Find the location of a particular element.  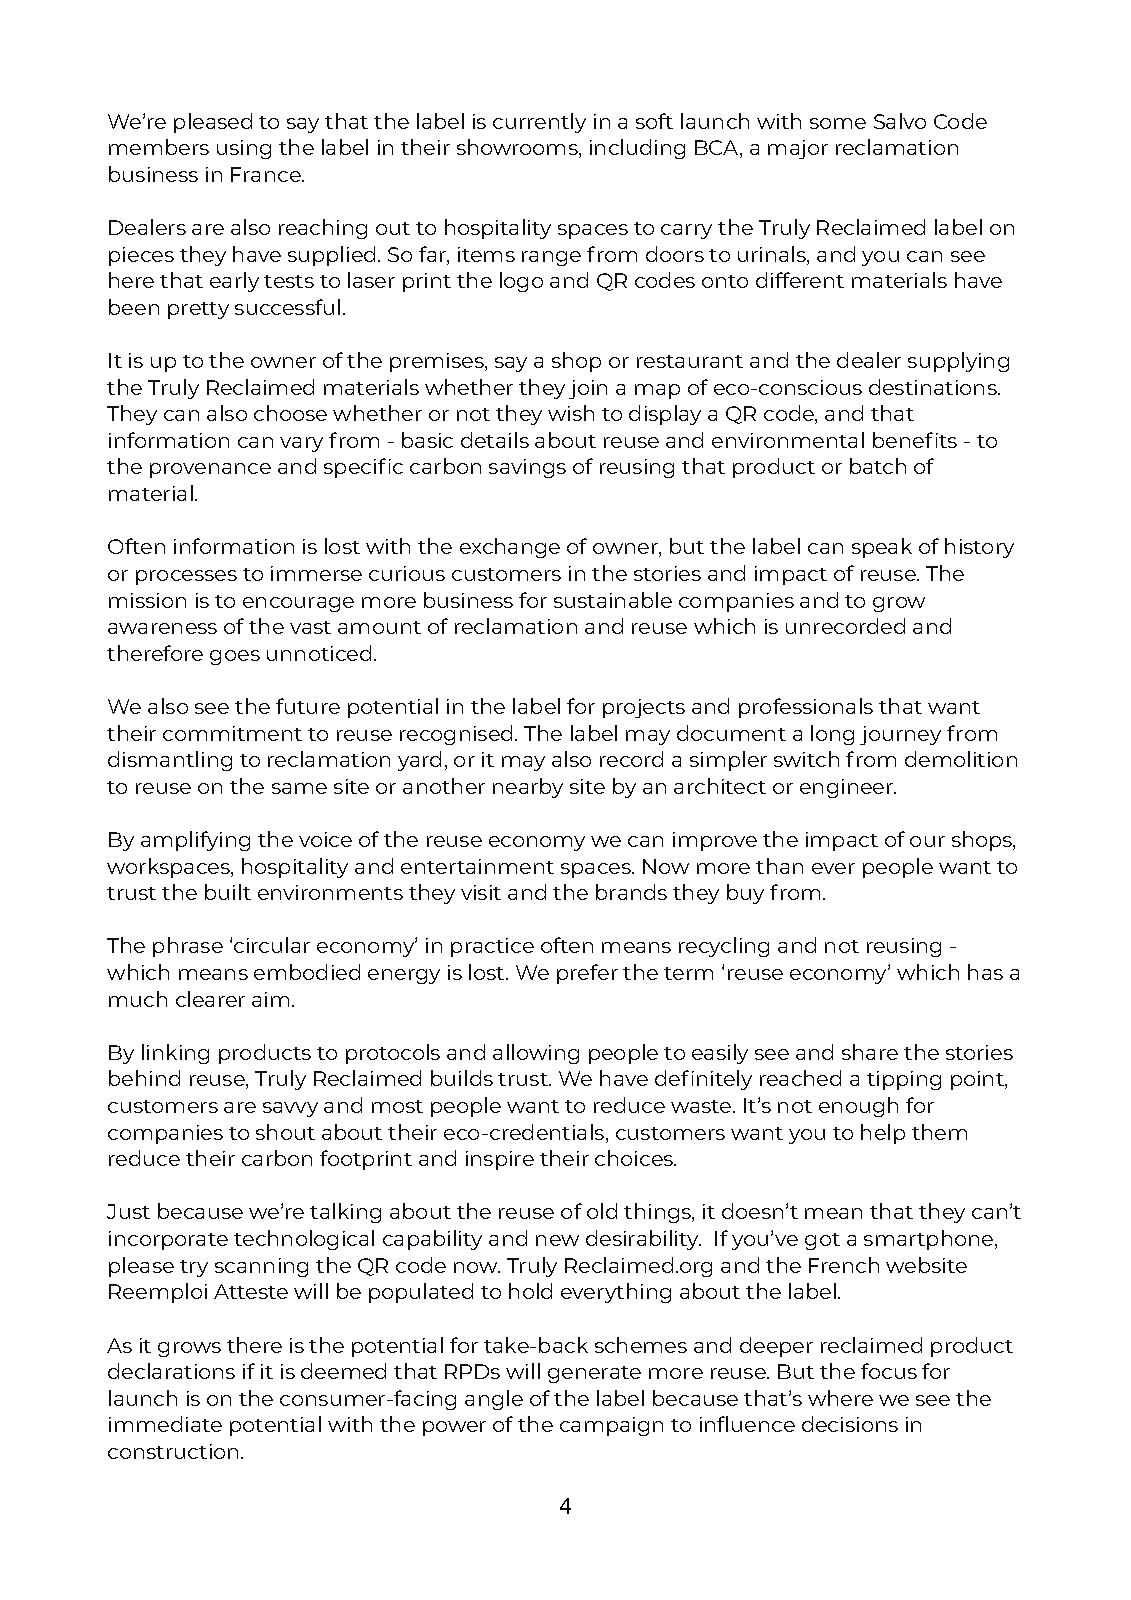

allowing is located at coordinates (536, 1054).
